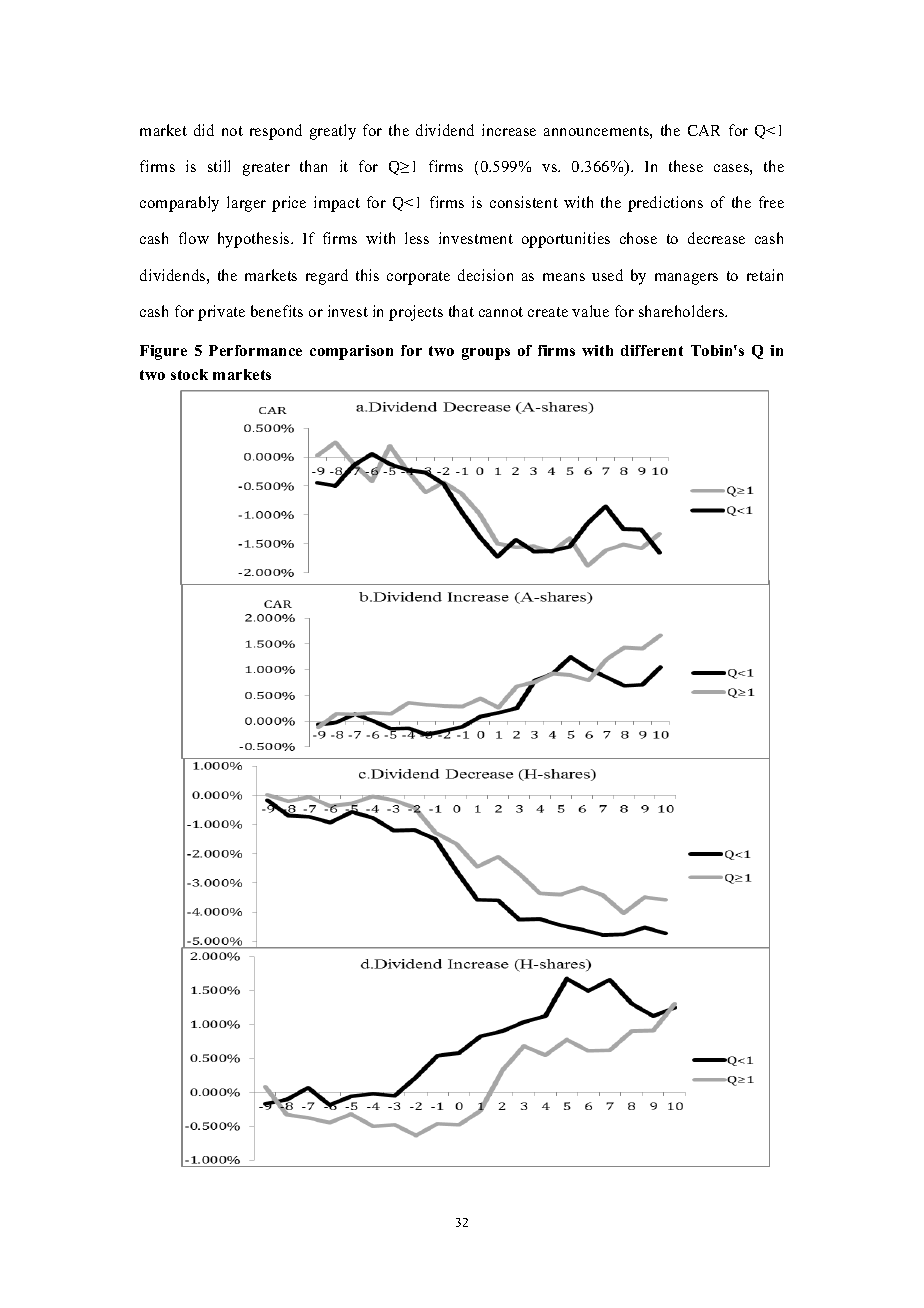 This image has width=924, height=1308. Describe the element at coordinates (716, 238) in the image. I see `decrease` at that location.
